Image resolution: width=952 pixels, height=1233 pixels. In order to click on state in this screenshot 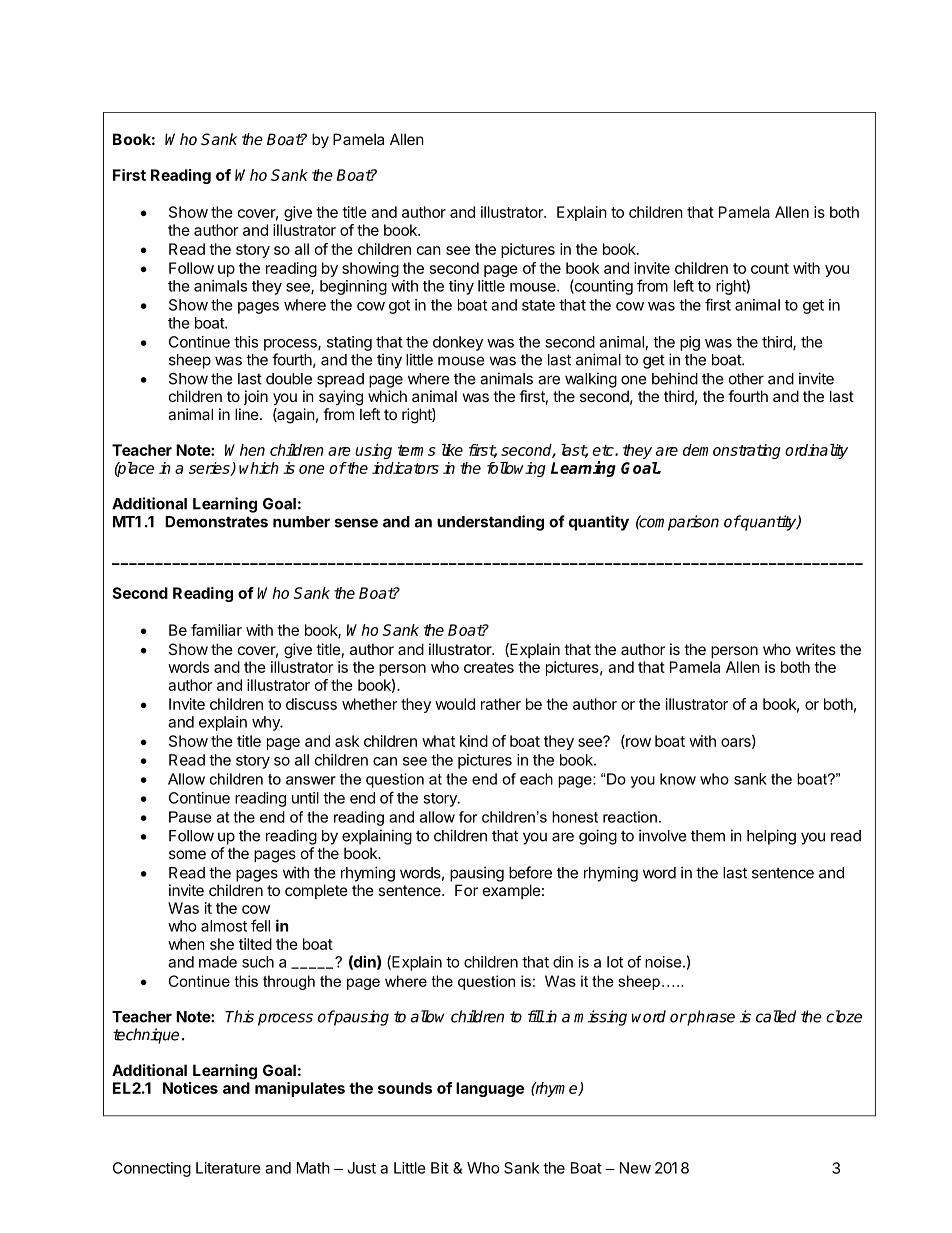, I will do `click(538, 305)`.
